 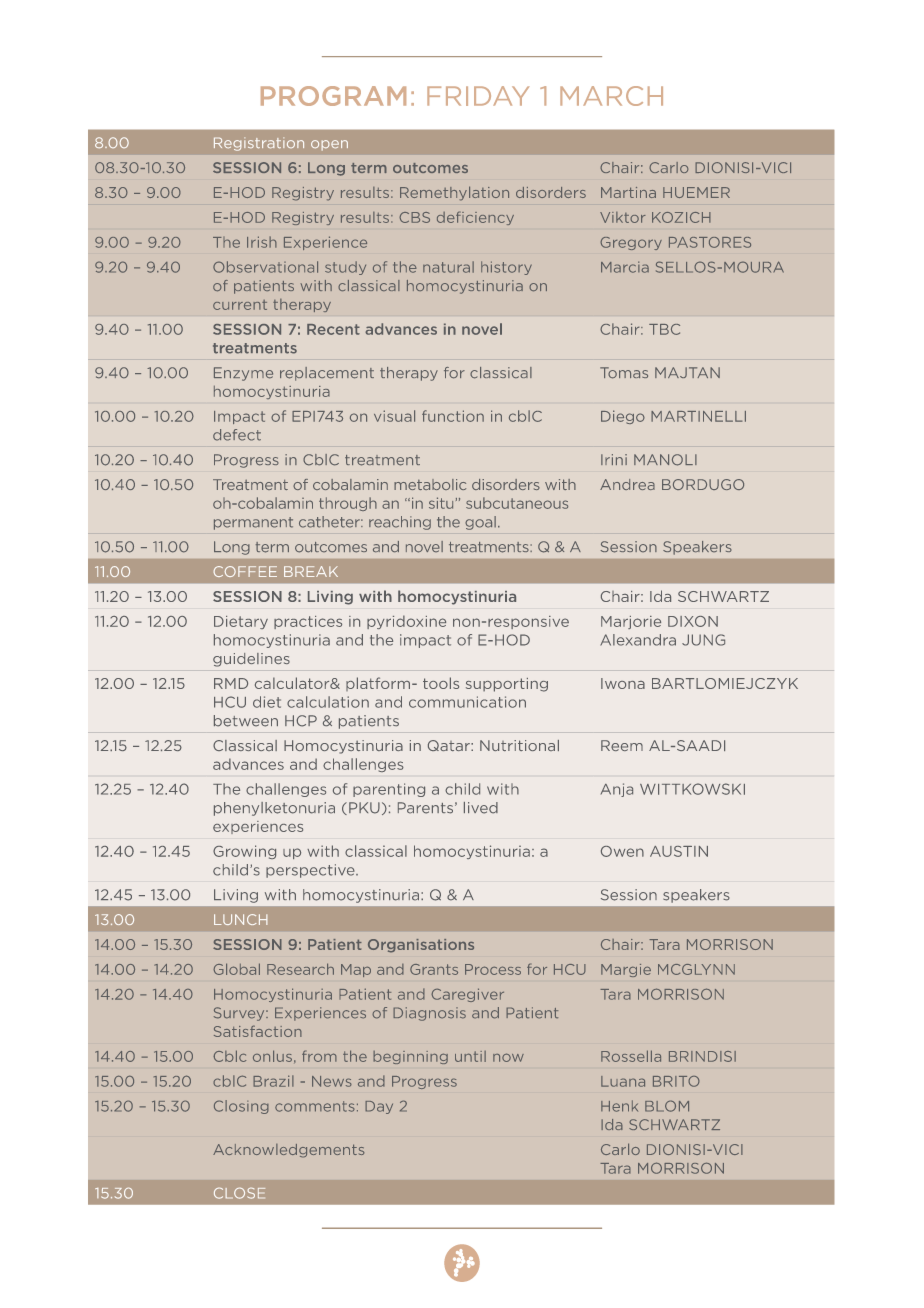 I want to click on communication, so click(x=467, y=702).
